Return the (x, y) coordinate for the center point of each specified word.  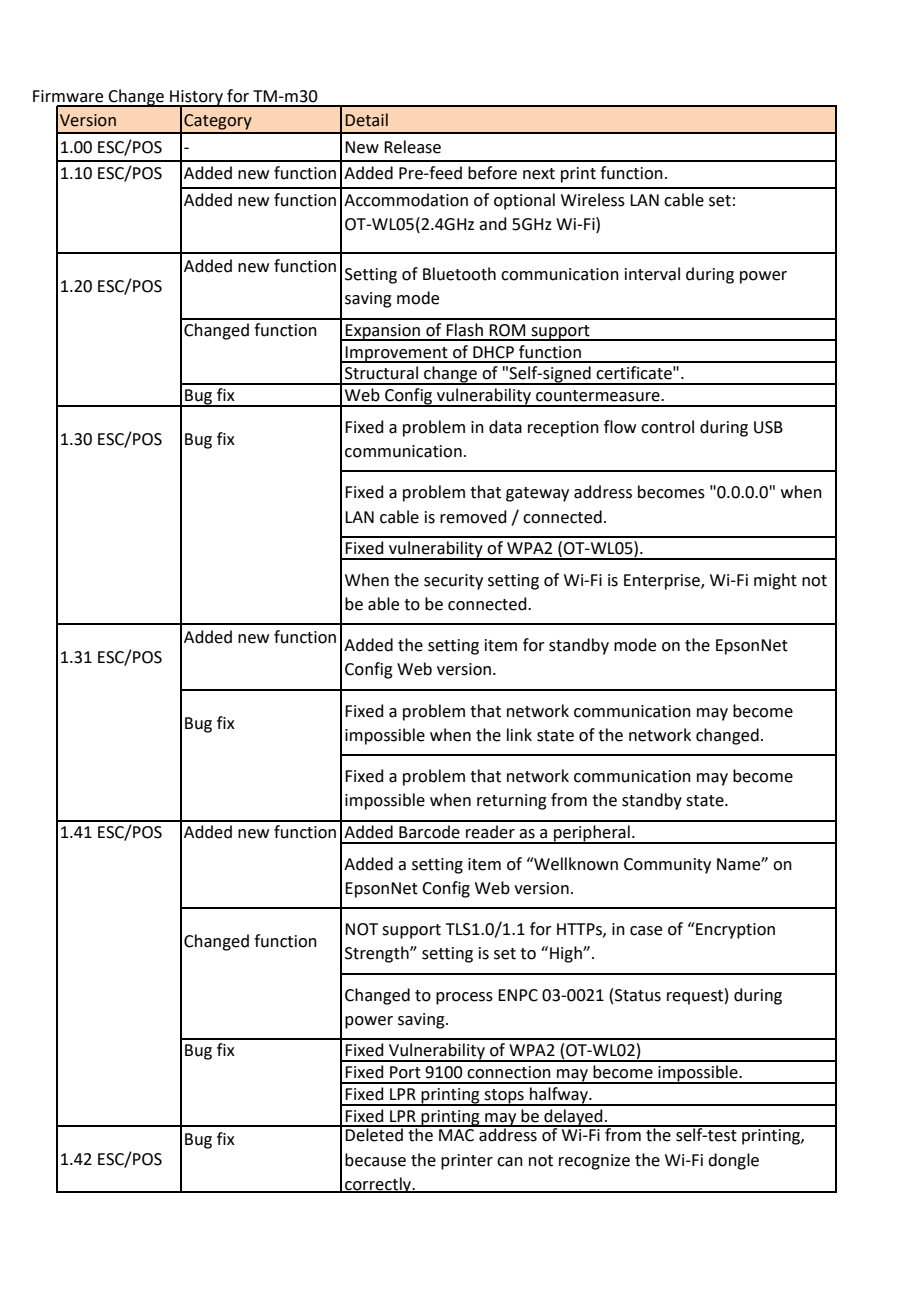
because (375, 1160)
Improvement (397, 354)
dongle (733, 1161)
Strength (378, 954)
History (196, 99)
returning (512, 802)
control (667, 427)
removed (473, 517)
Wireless (593, 200)
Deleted (374, 1134)
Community (667, 866)
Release (412, 147)
